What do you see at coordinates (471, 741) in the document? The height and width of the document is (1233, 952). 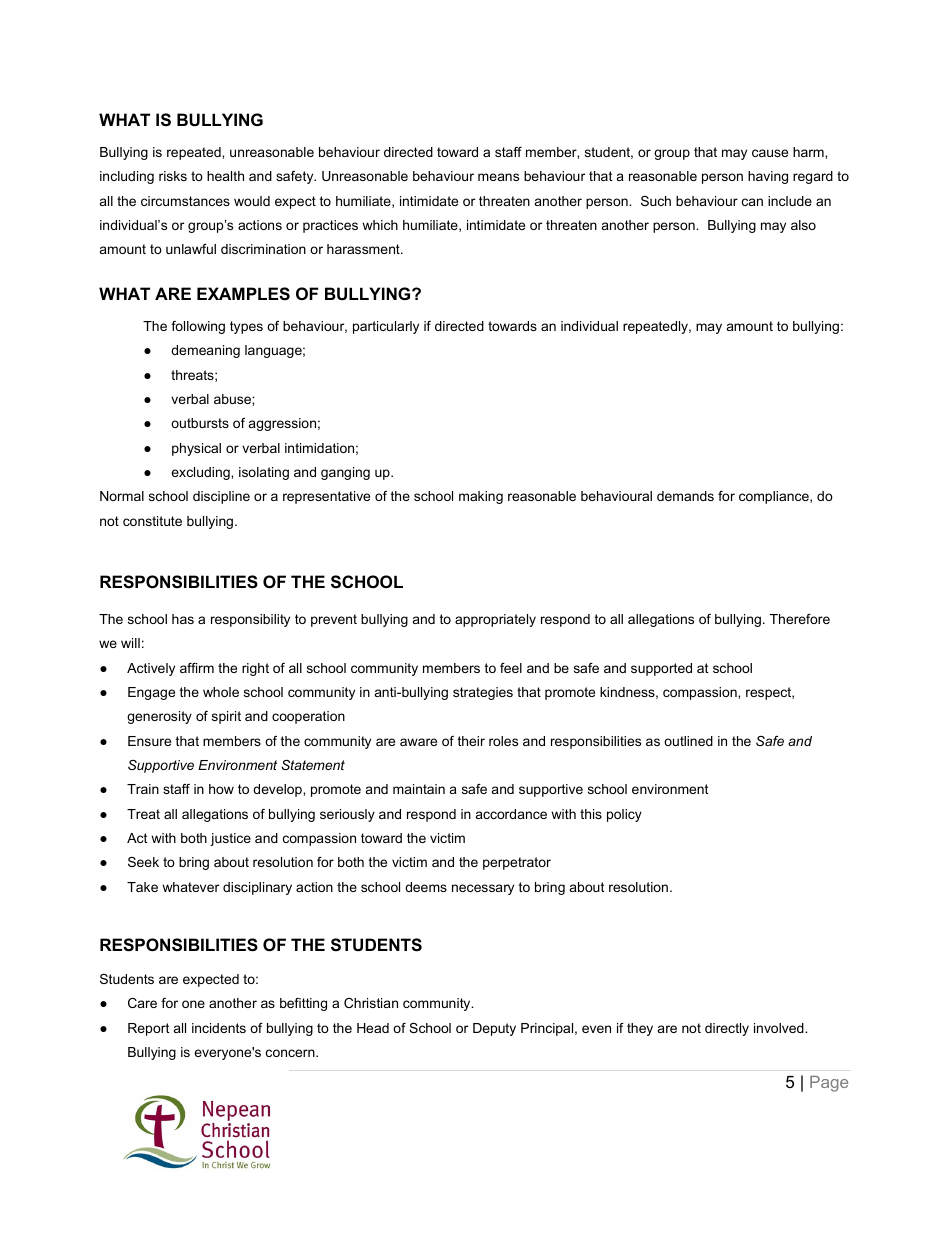 I see `their` at bounding box center [471, 741].
